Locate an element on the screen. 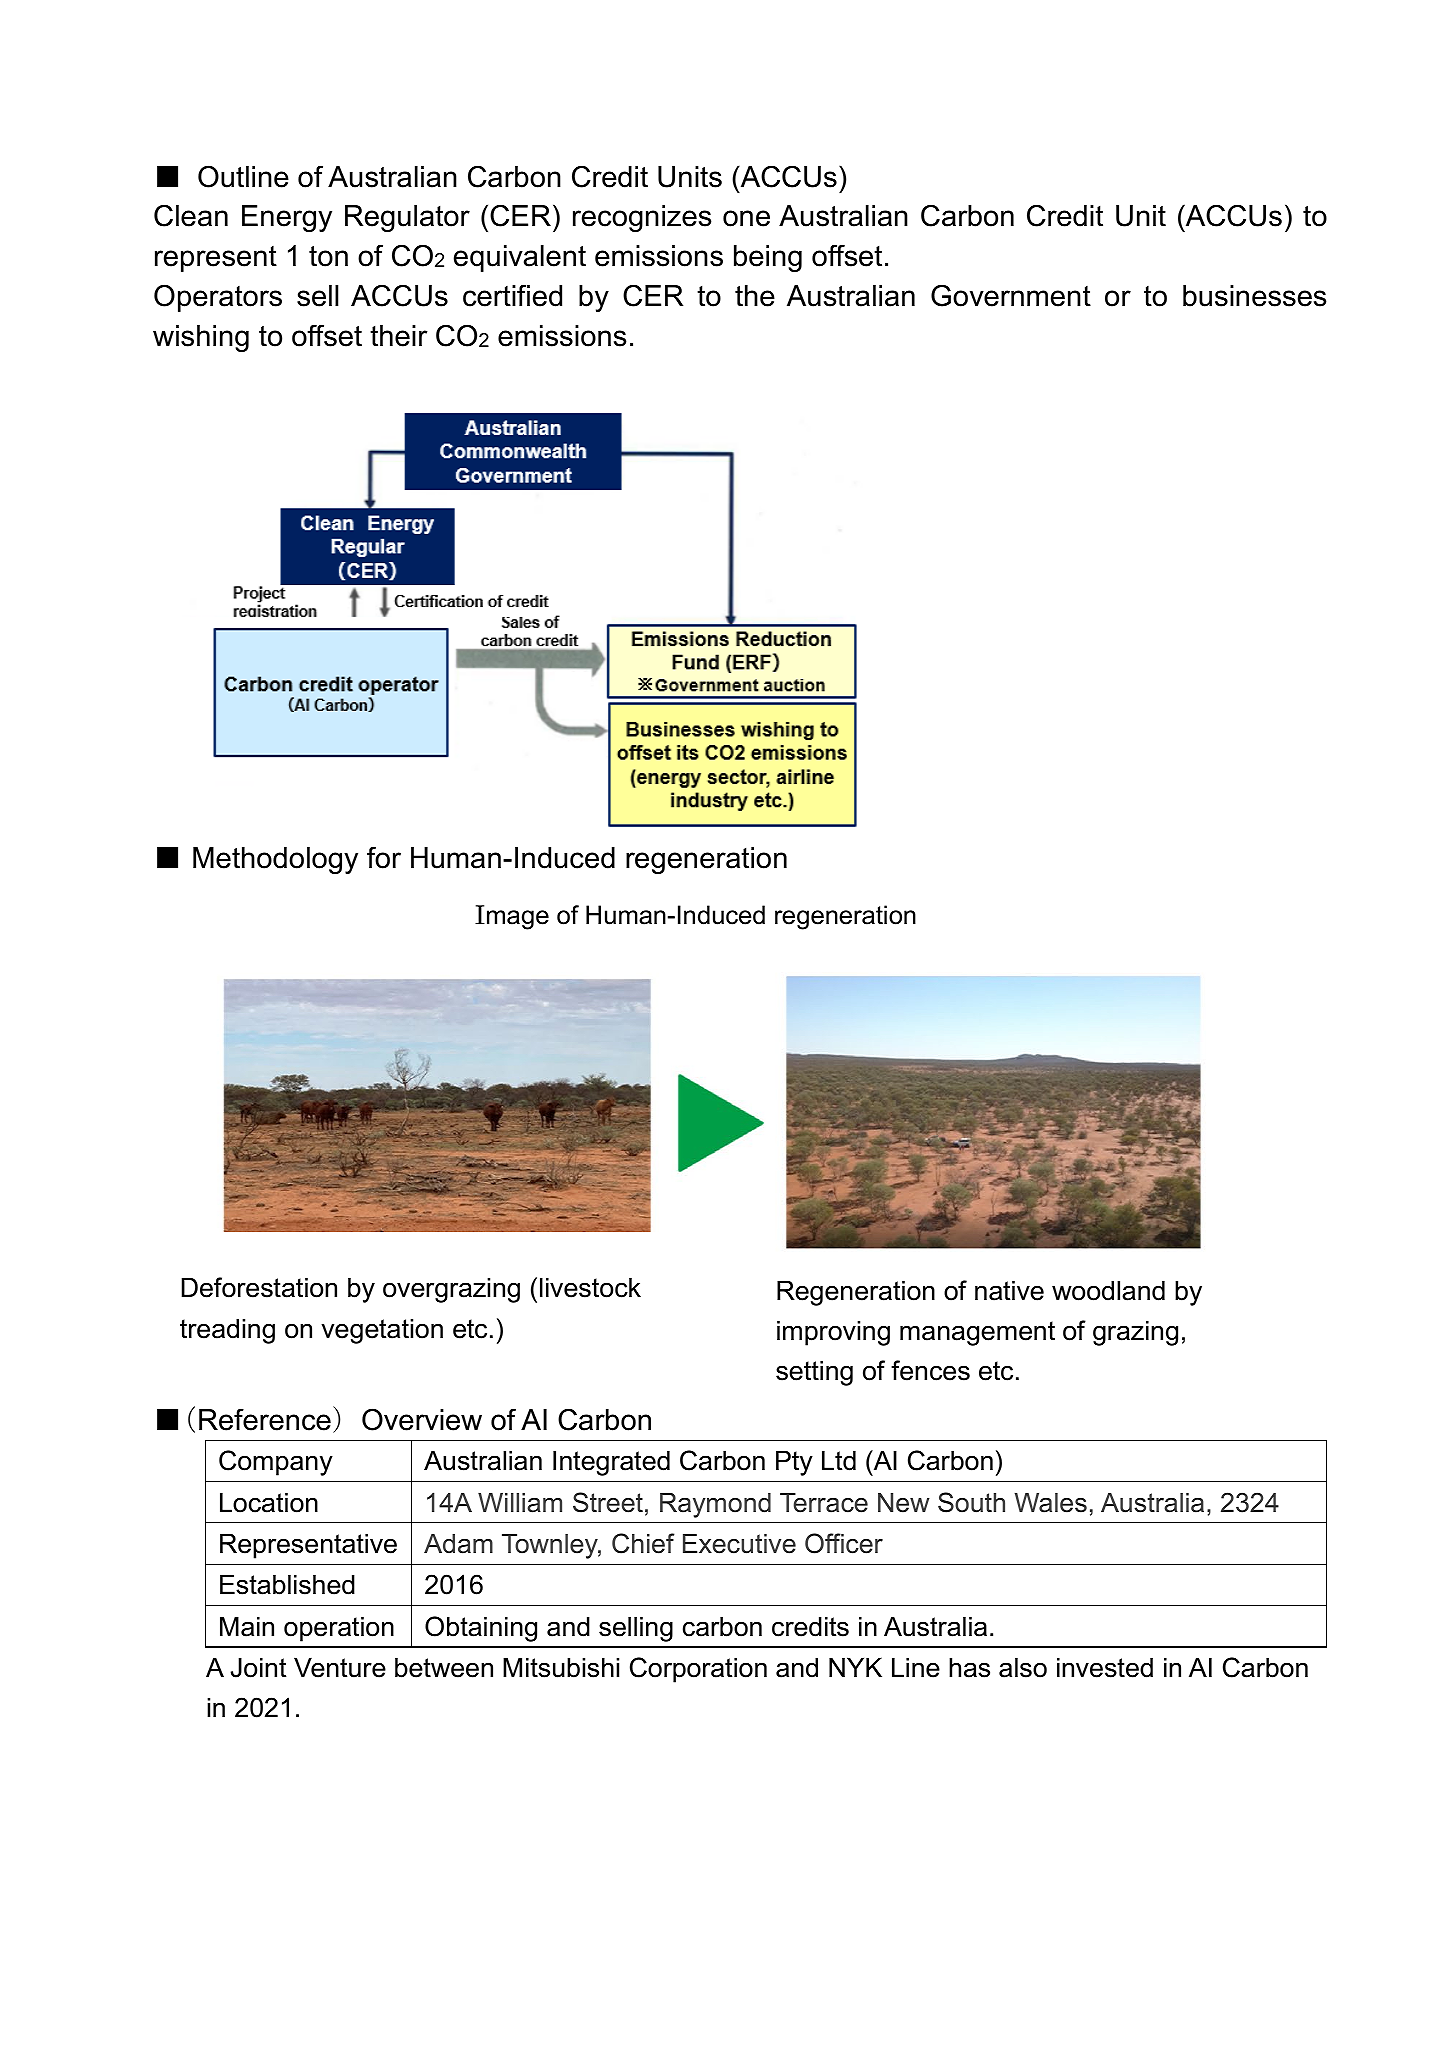 This screenshot has height=2048, width=1448. woodland is located at coordinates (1108, 1290).
